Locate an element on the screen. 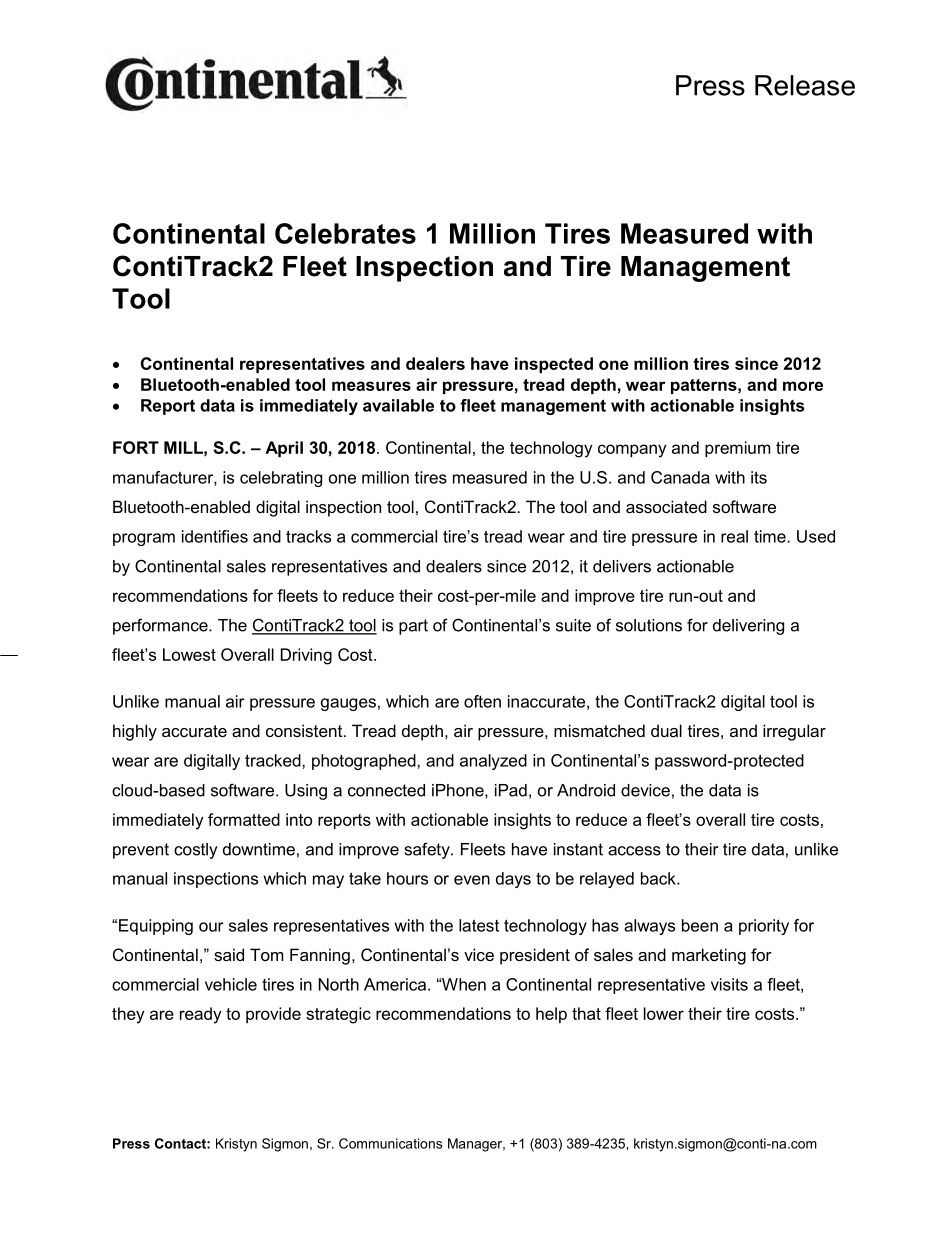 This screenshot has height=1233, width=952. Release is located at coordinates (805, 85).
